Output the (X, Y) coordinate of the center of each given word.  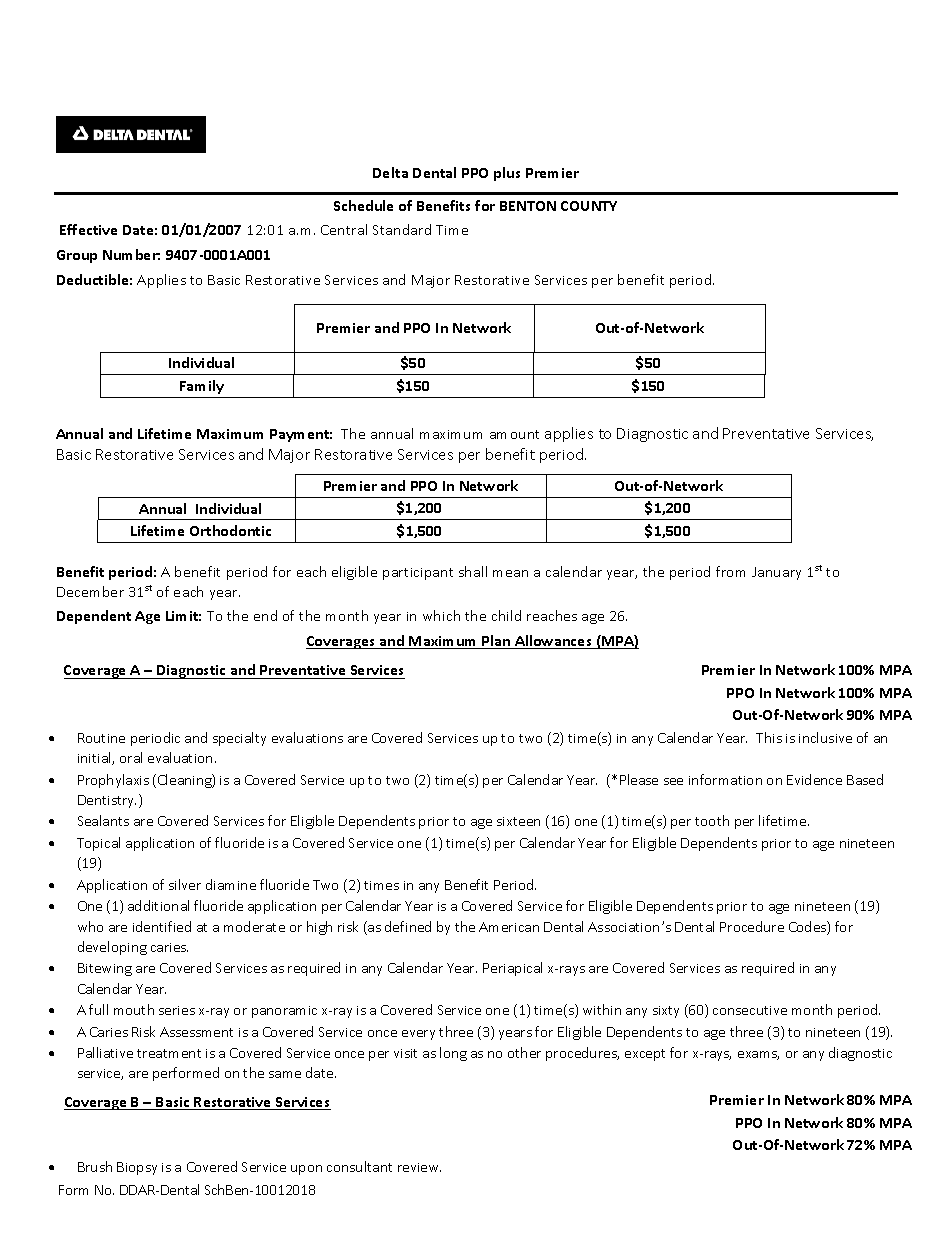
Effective (88, 229)
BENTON (528, 206)
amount (514, 434)
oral (131, 757)
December (90, 591)
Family (202, 387)
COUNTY (589, 206)
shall (473, 571)
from (730, 571)
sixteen (518, 821)
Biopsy (137, 1168)
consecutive (750, 1010)
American (509, 927)
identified (162, 926)
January (776, 573)
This (769, 737)
